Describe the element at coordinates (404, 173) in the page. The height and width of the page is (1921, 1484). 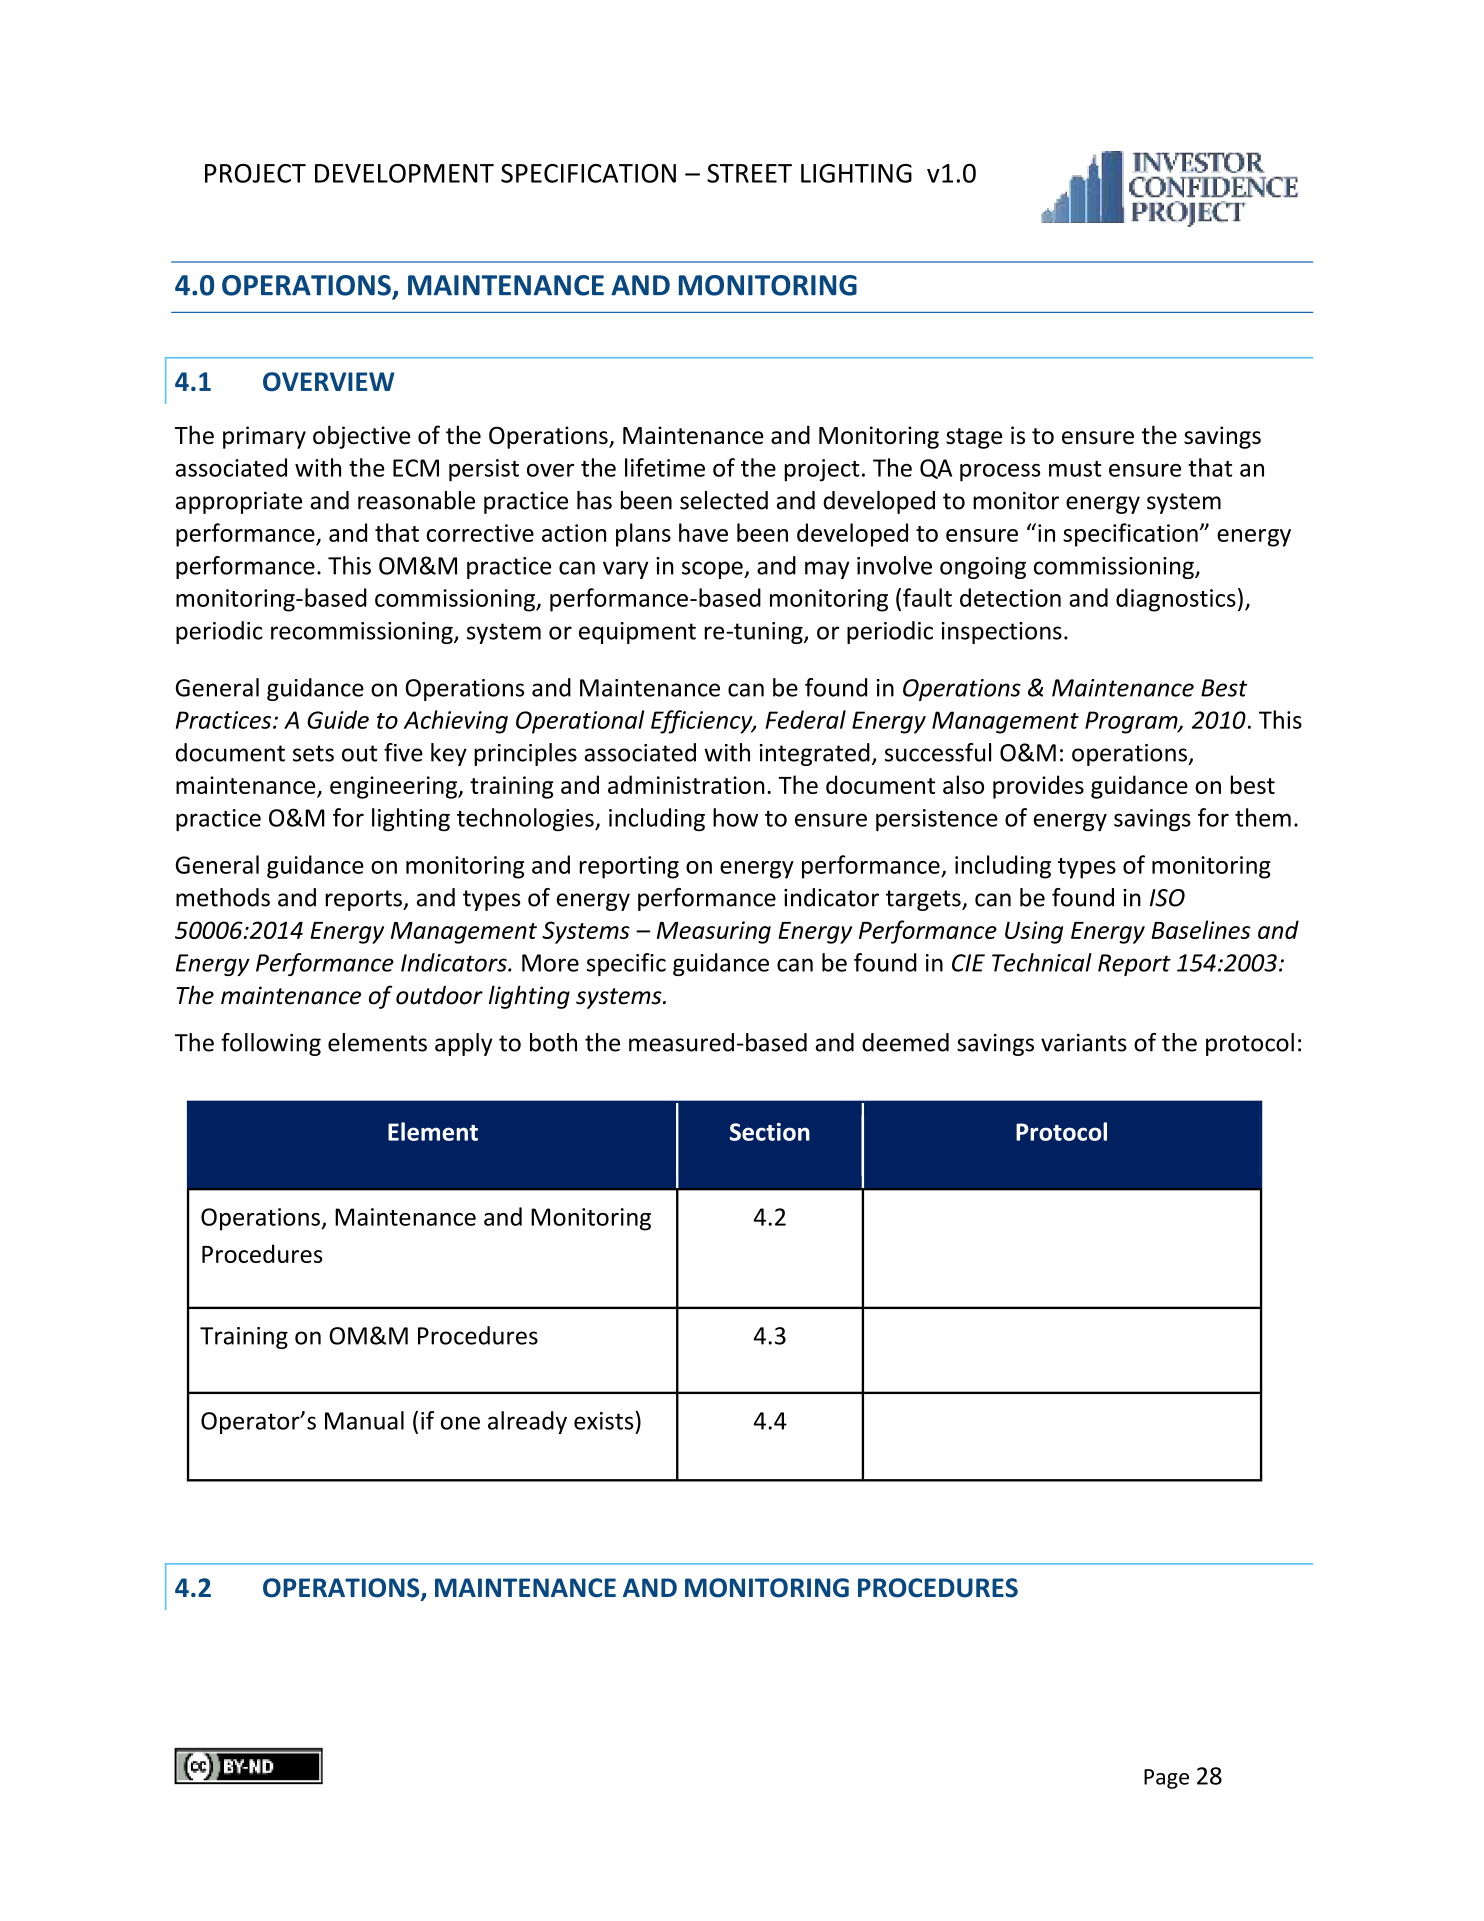
I see `DEVELOPMENT` at that location.
